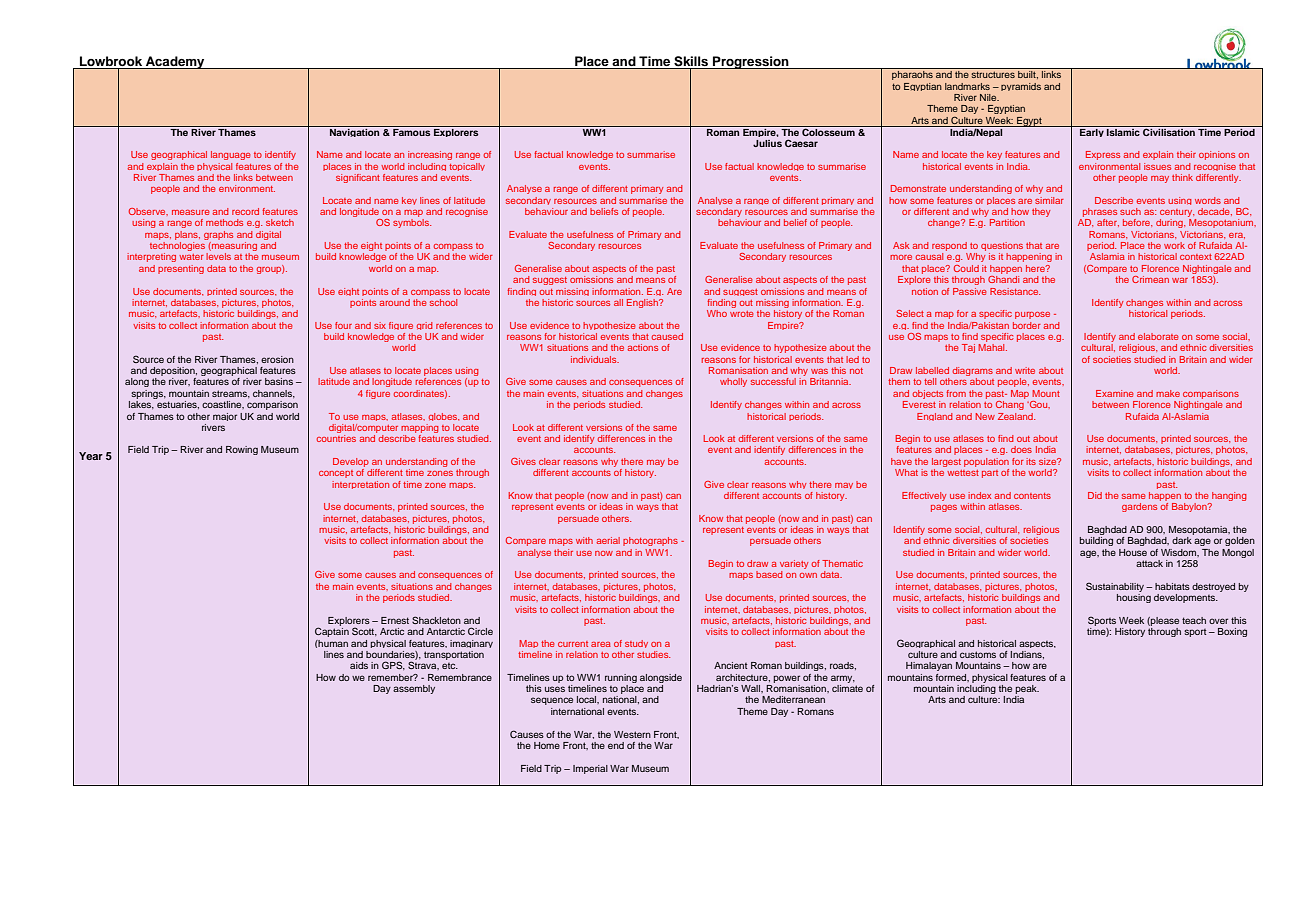  What do you see at coordinates (224, 222) in the screenshot?
I see `methods` at bounding box center [224, 222].
